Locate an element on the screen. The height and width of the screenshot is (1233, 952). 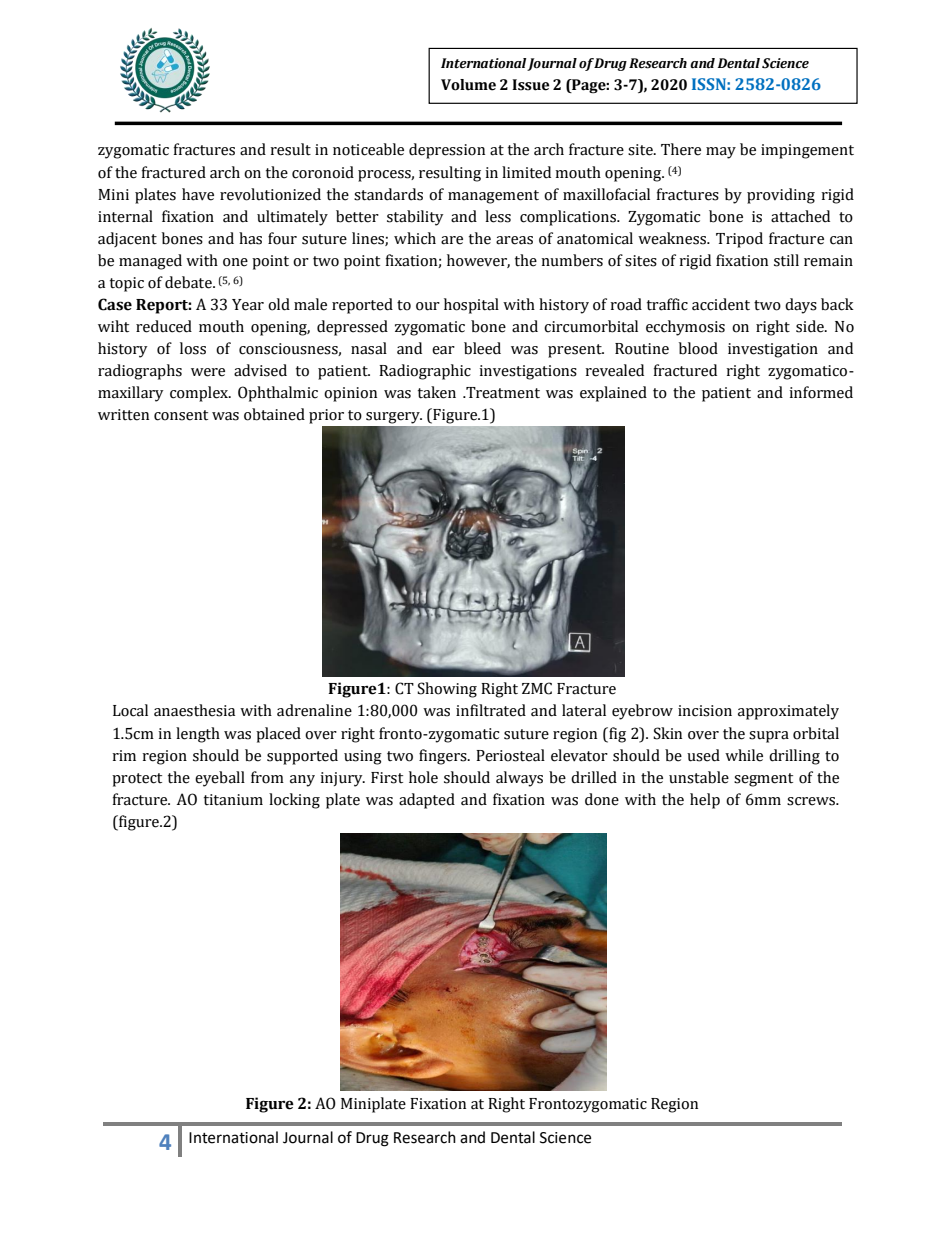
always is located at coordinates (519, 779).
